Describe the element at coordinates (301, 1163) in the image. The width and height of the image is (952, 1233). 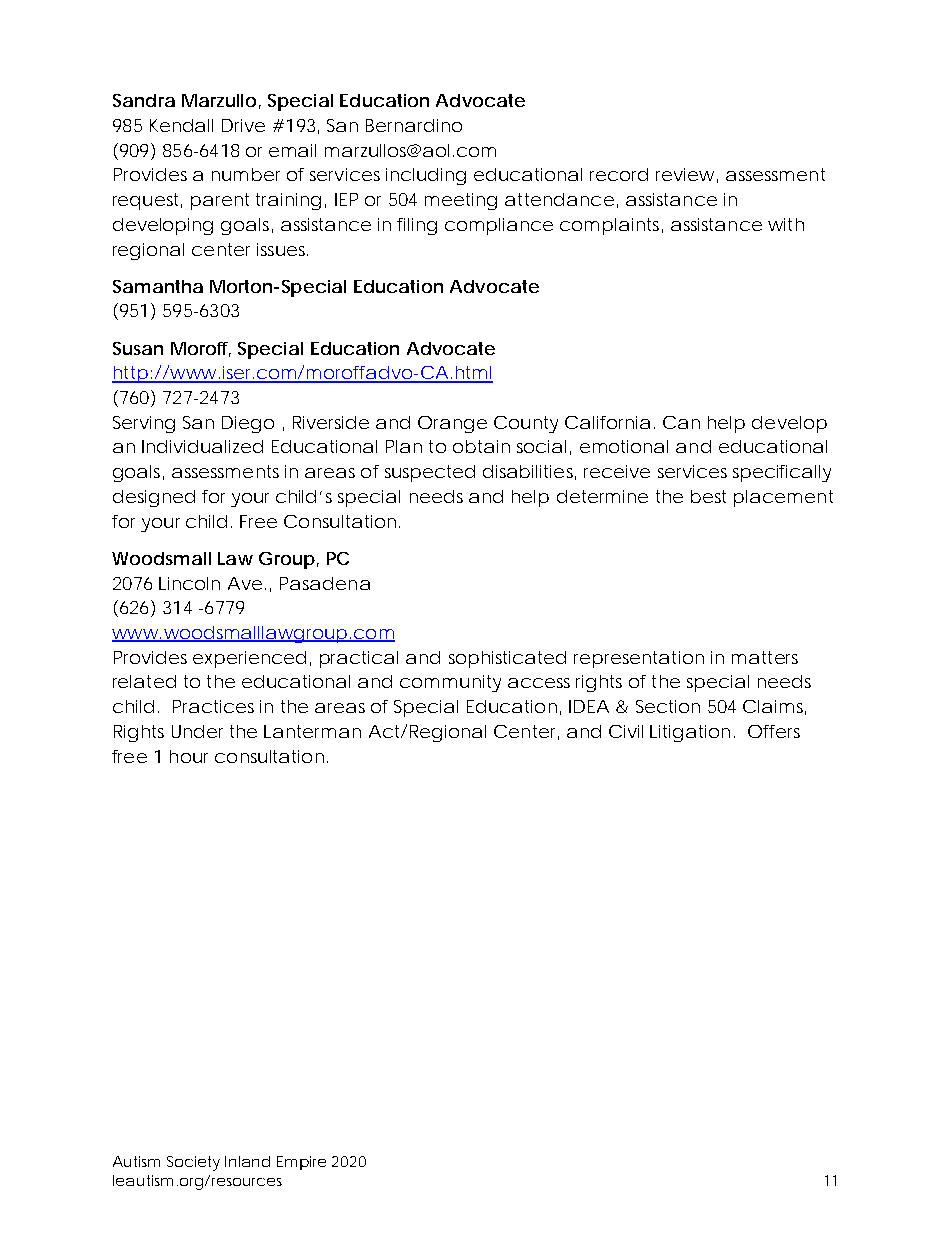
I see `Empire` at that location.
